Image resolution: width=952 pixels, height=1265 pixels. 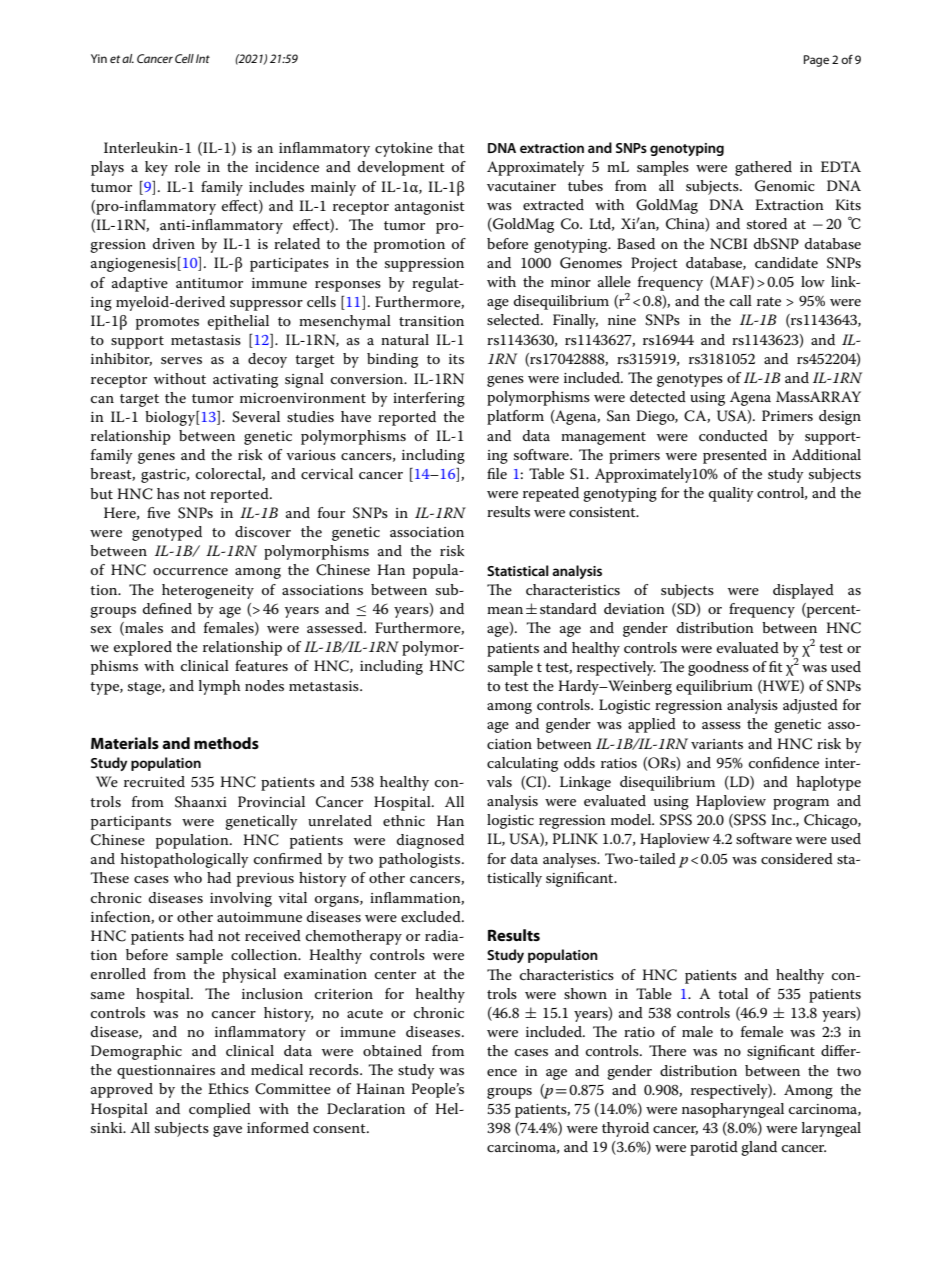 What do you see at coordinates (188, 877) in the image?
I see `who` at bounding box center [188, 877].
